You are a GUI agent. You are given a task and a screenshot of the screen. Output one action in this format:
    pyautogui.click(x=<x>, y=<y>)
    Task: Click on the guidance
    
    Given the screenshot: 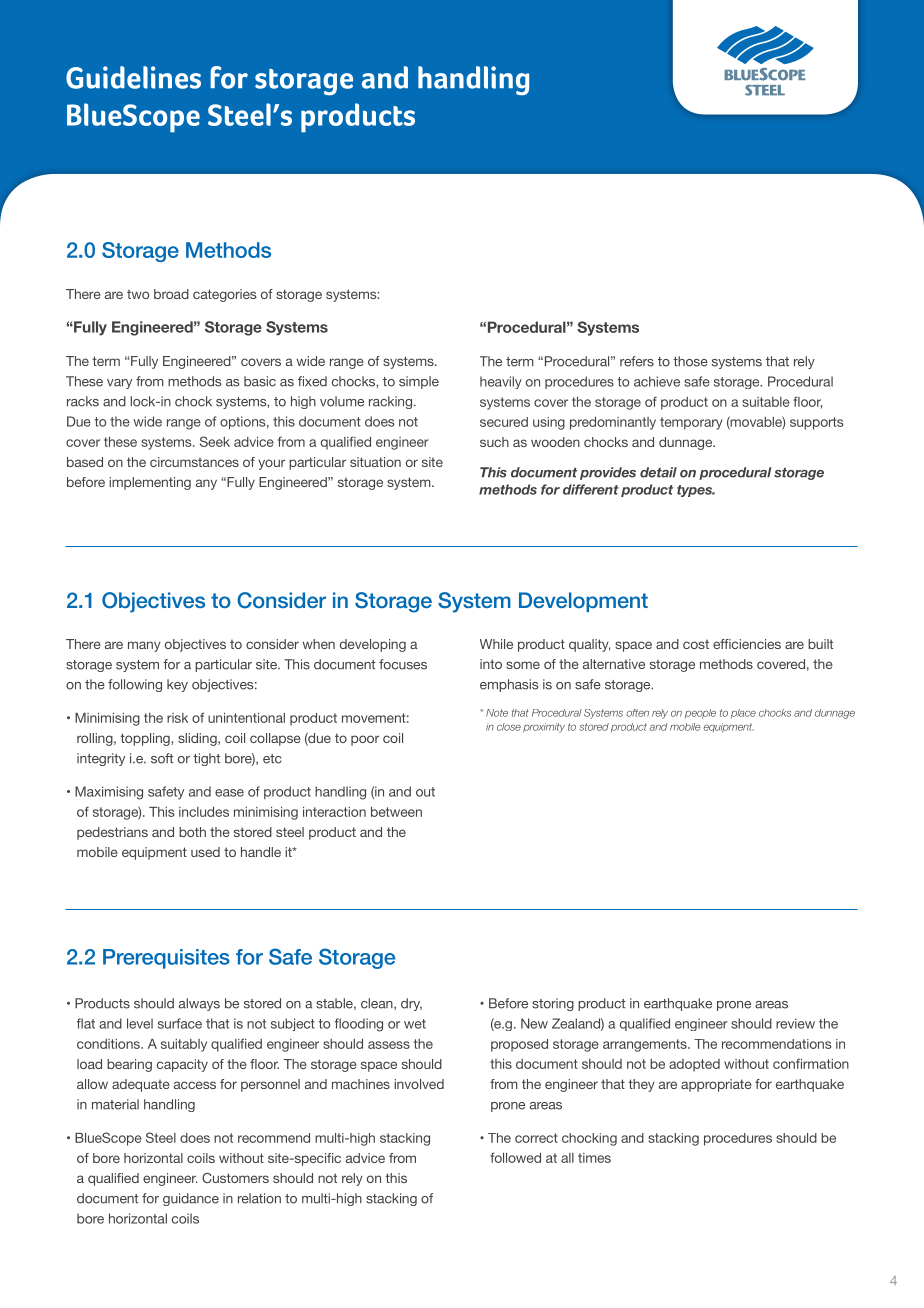 What is the action you would take?
    pyautogui.click(x=191, y=1199)
